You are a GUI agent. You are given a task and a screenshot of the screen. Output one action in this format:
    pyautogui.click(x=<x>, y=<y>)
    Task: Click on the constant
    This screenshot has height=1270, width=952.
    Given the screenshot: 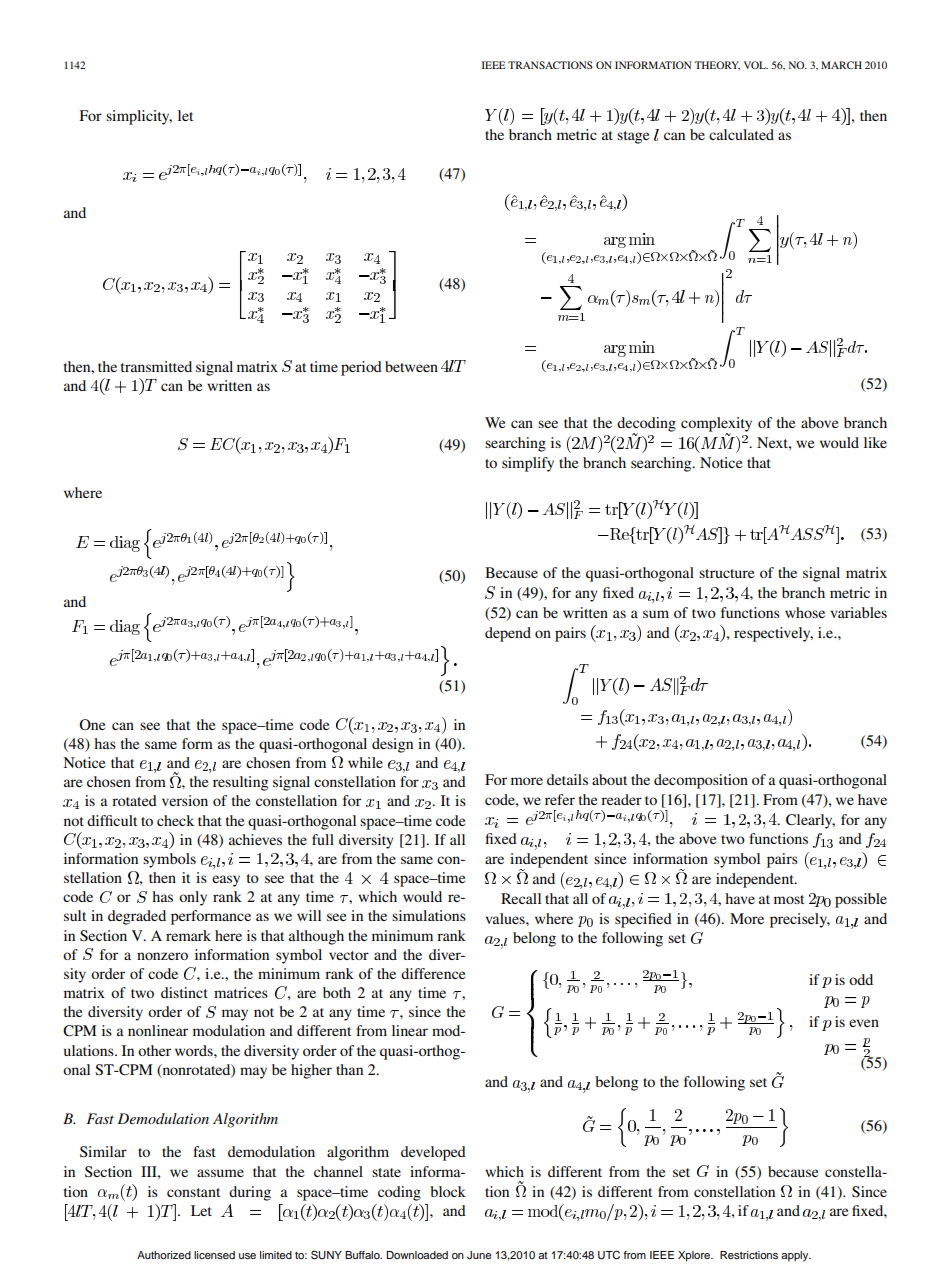 What is the action you would take?
    pyautogui.click(x=193, y=1192)
